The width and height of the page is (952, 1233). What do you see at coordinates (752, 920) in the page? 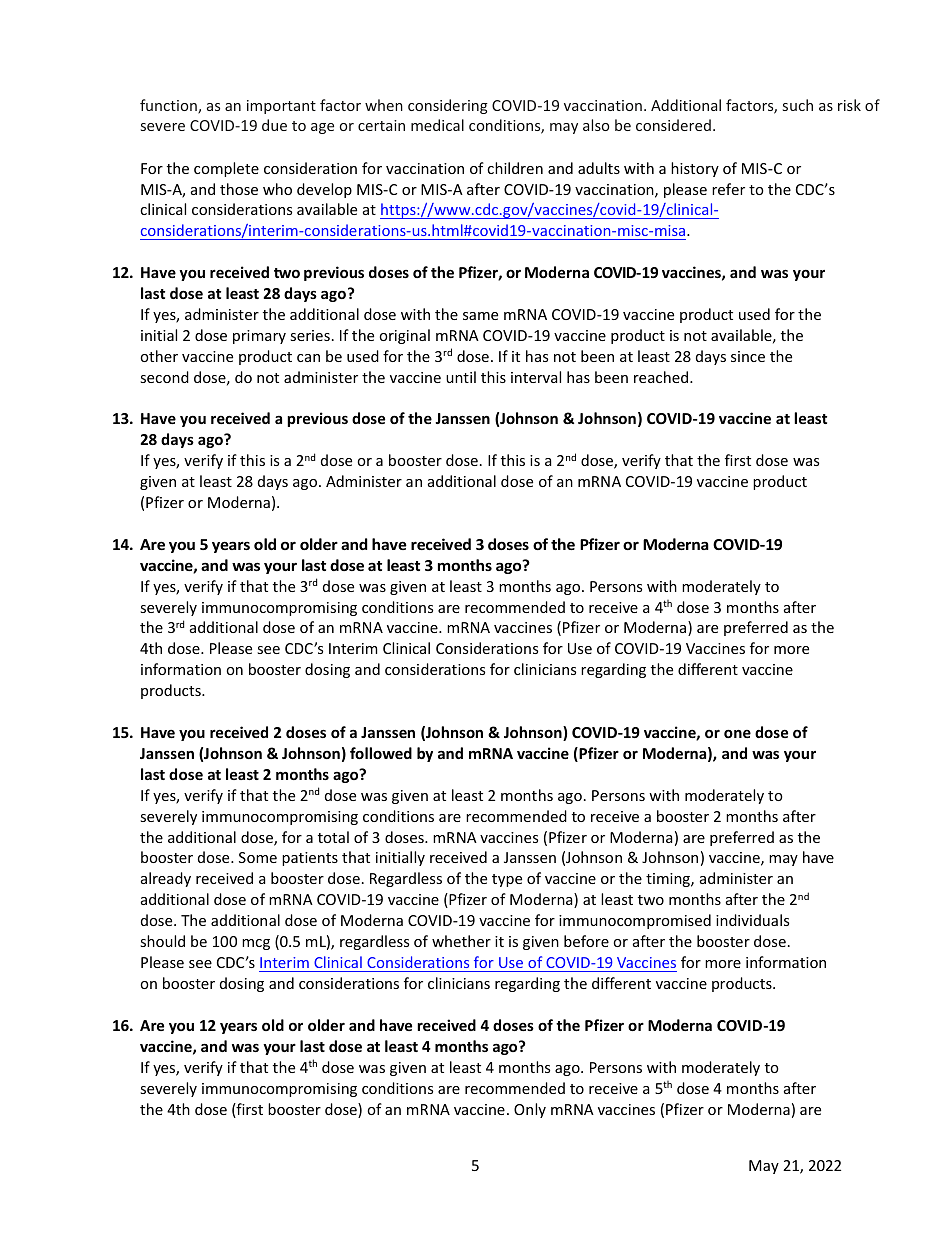
I see `individuals` at bounding box center [752, 920].
